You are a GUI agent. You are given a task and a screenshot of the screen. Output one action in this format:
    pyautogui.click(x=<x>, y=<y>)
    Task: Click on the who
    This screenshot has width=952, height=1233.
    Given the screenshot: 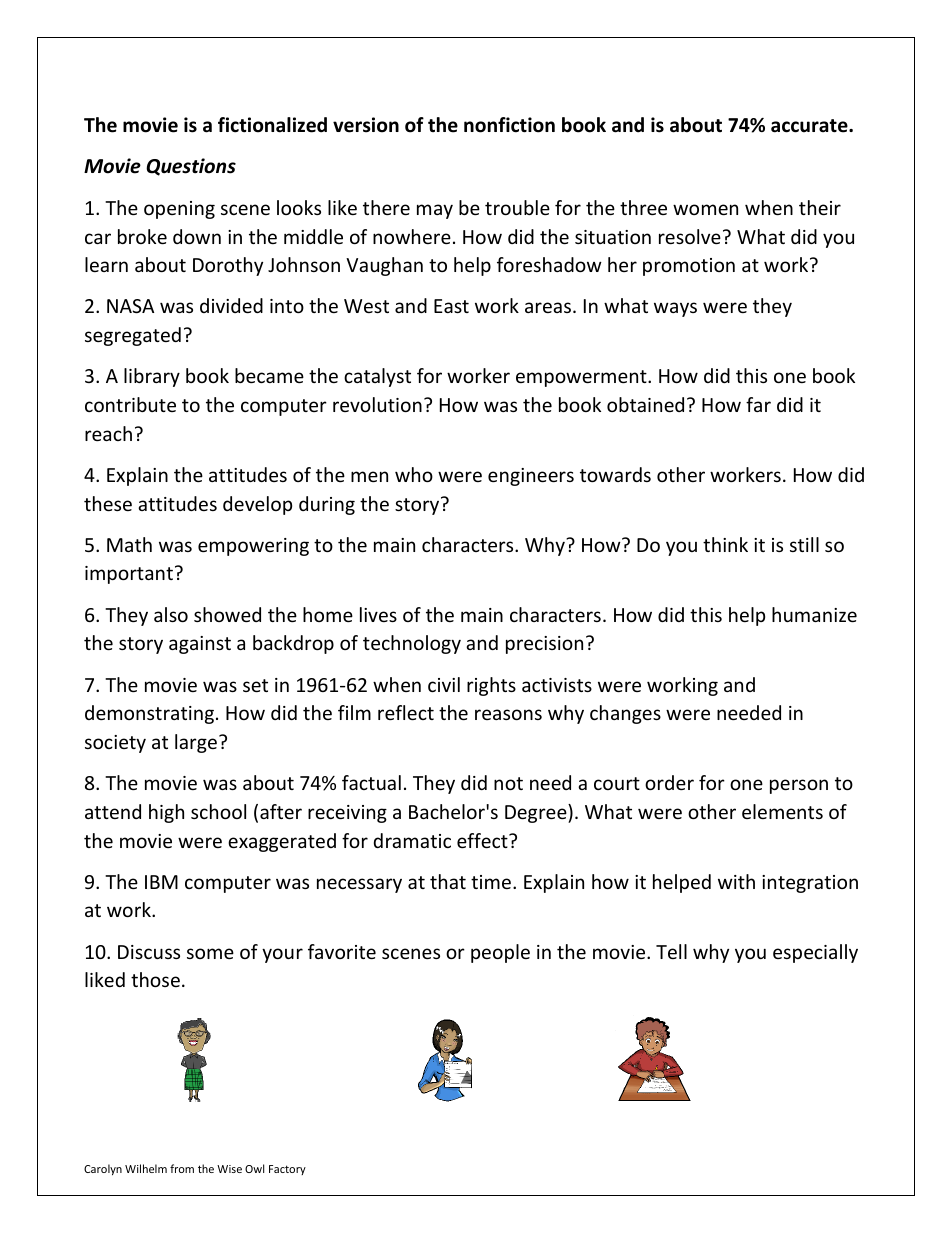 What is the action you would take?
    pyautogui.click(x=414, y=474)
